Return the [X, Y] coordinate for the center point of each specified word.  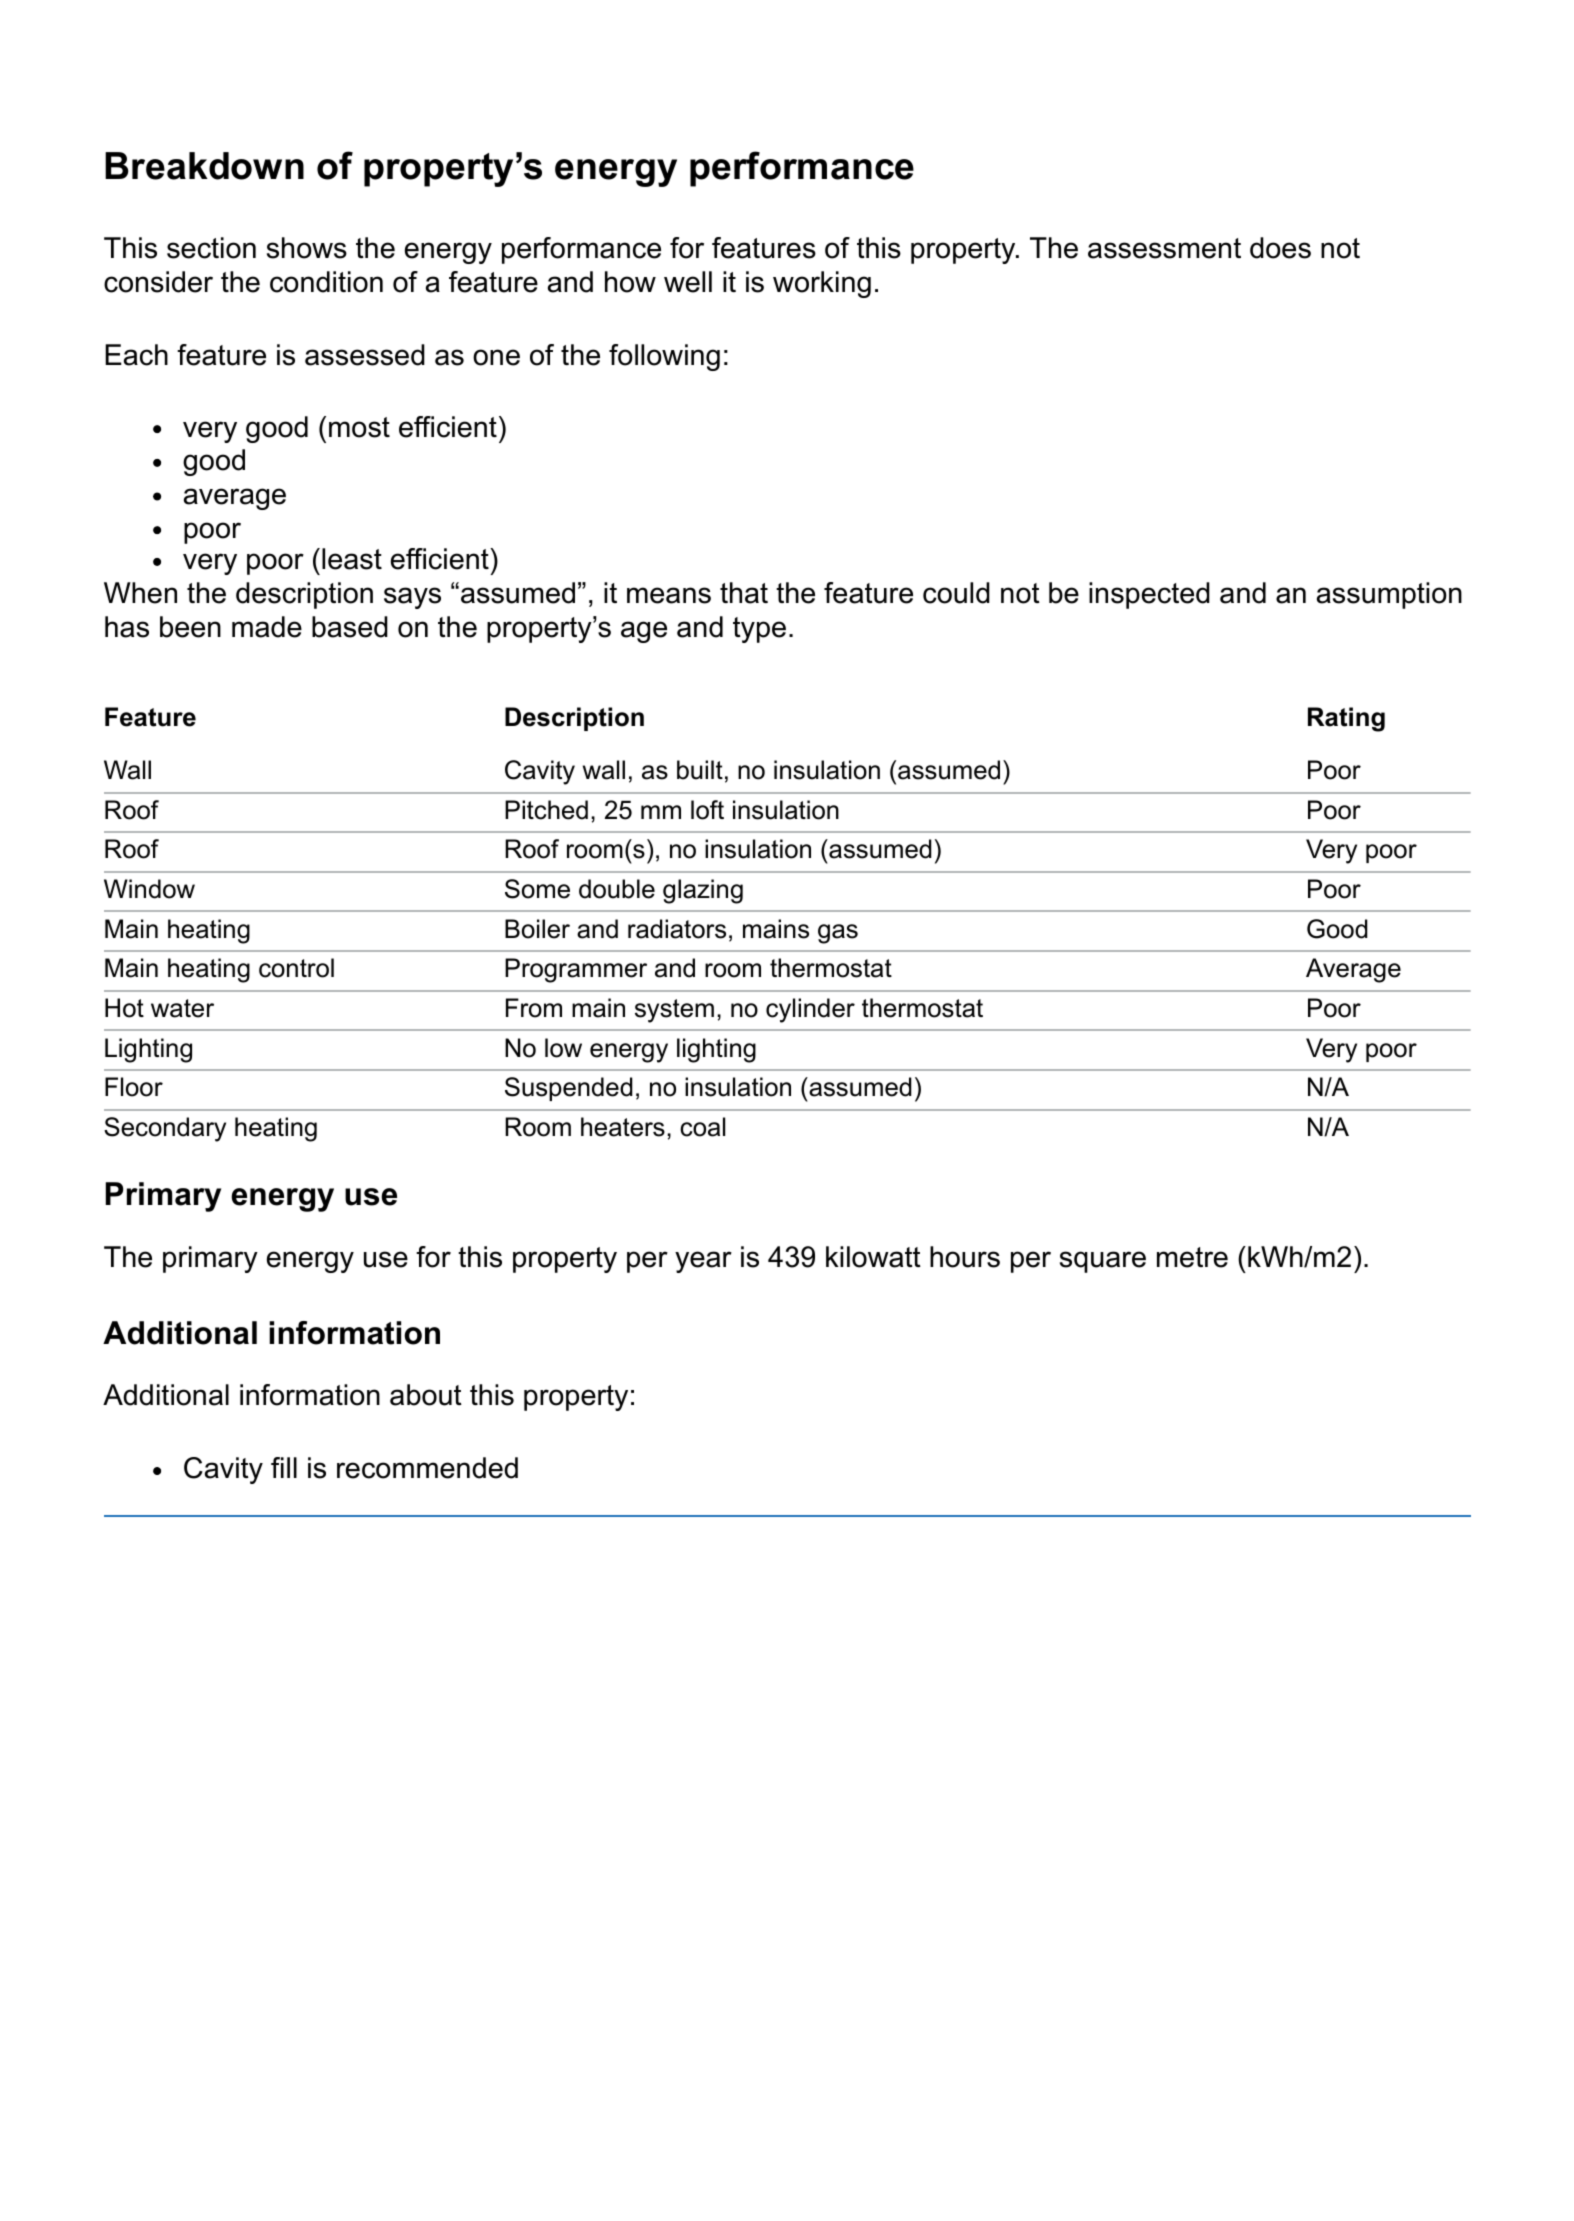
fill [284, 1467]
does [1280, 248]
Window [149, 889]
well [688, 282]
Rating [1346, 719]
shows [307, 248]
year [703, 1262]
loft [707, 810]
